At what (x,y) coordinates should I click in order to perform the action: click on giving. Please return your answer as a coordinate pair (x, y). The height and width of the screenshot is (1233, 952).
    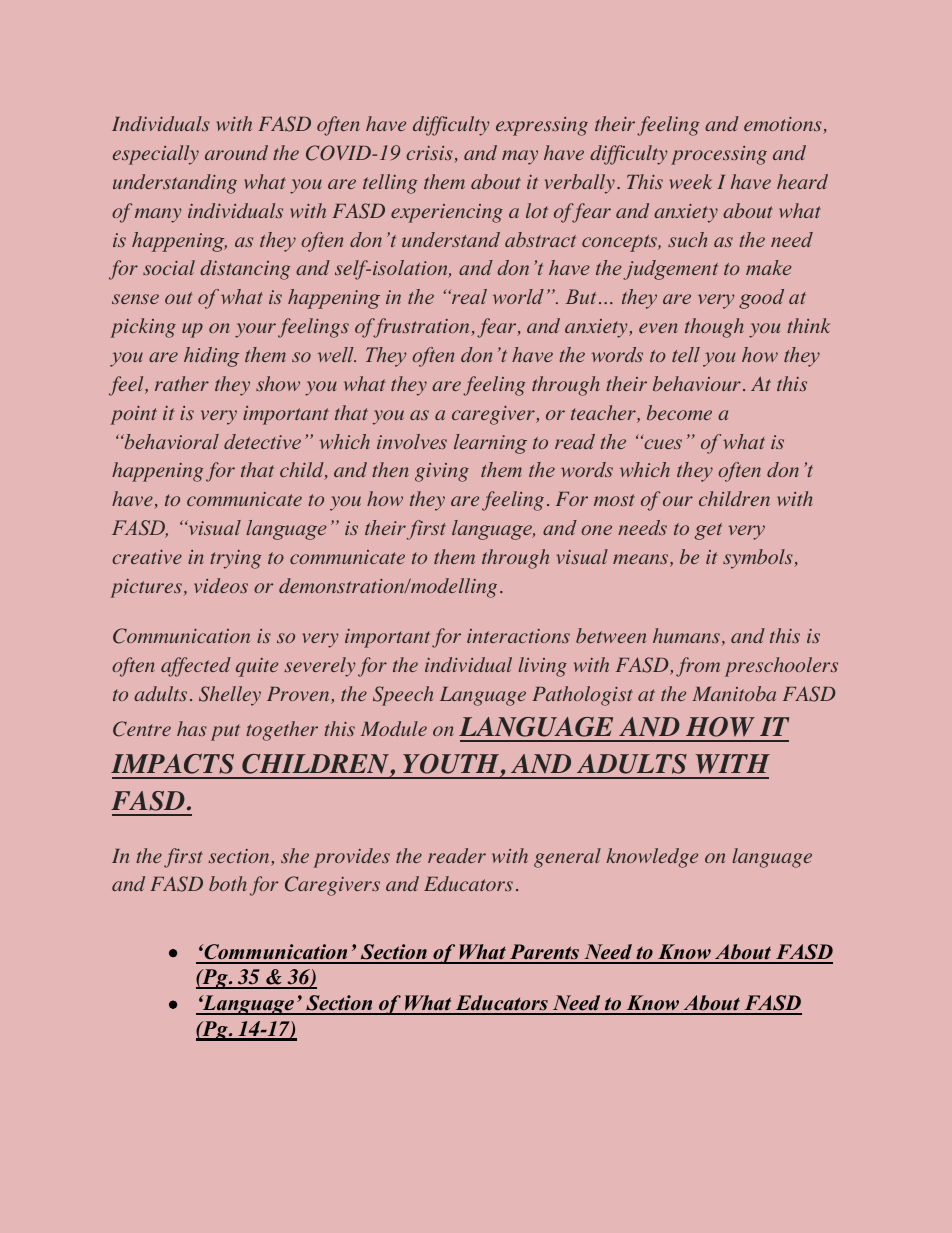
    Looking at the image, I should click on (442, 472).
